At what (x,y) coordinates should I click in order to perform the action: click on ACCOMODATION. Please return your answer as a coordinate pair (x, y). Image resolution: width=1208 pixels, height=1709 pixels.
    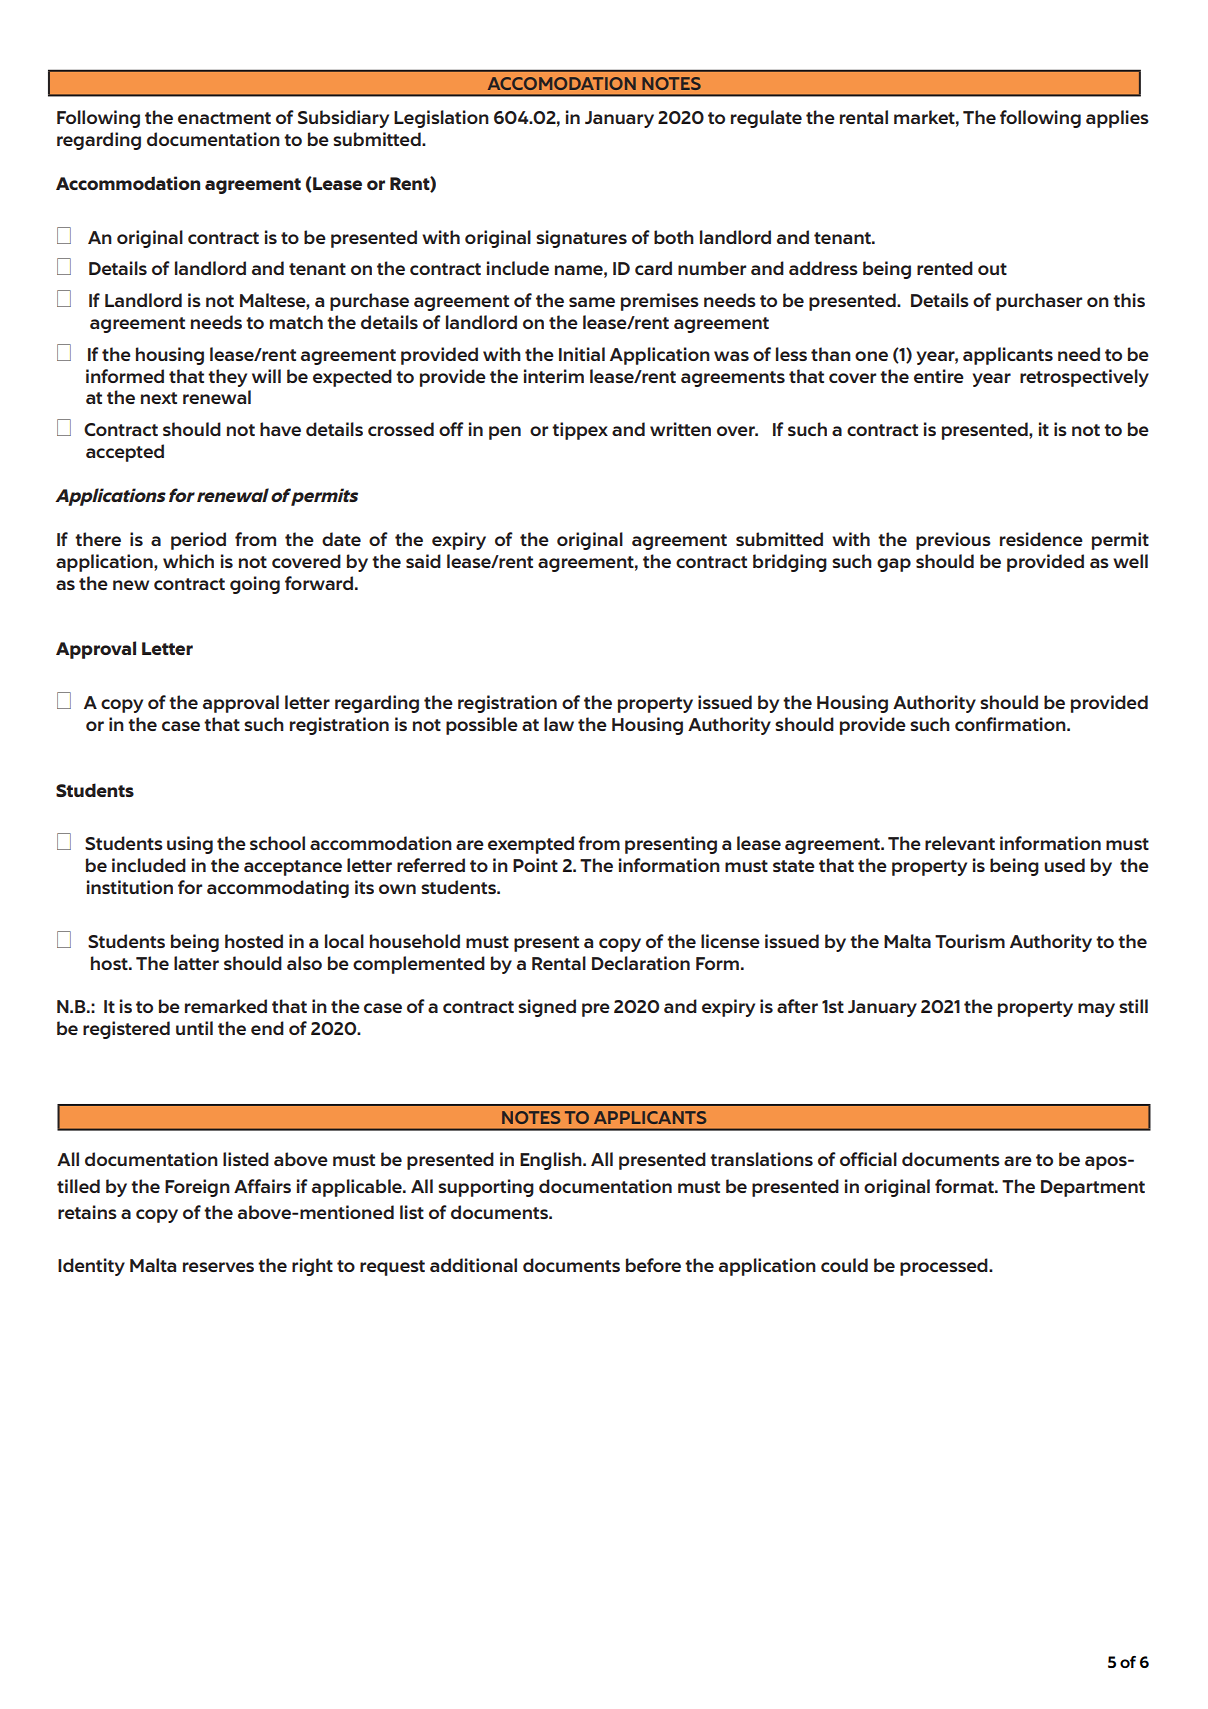
    Looking at the image, I should click on (562, 83).
